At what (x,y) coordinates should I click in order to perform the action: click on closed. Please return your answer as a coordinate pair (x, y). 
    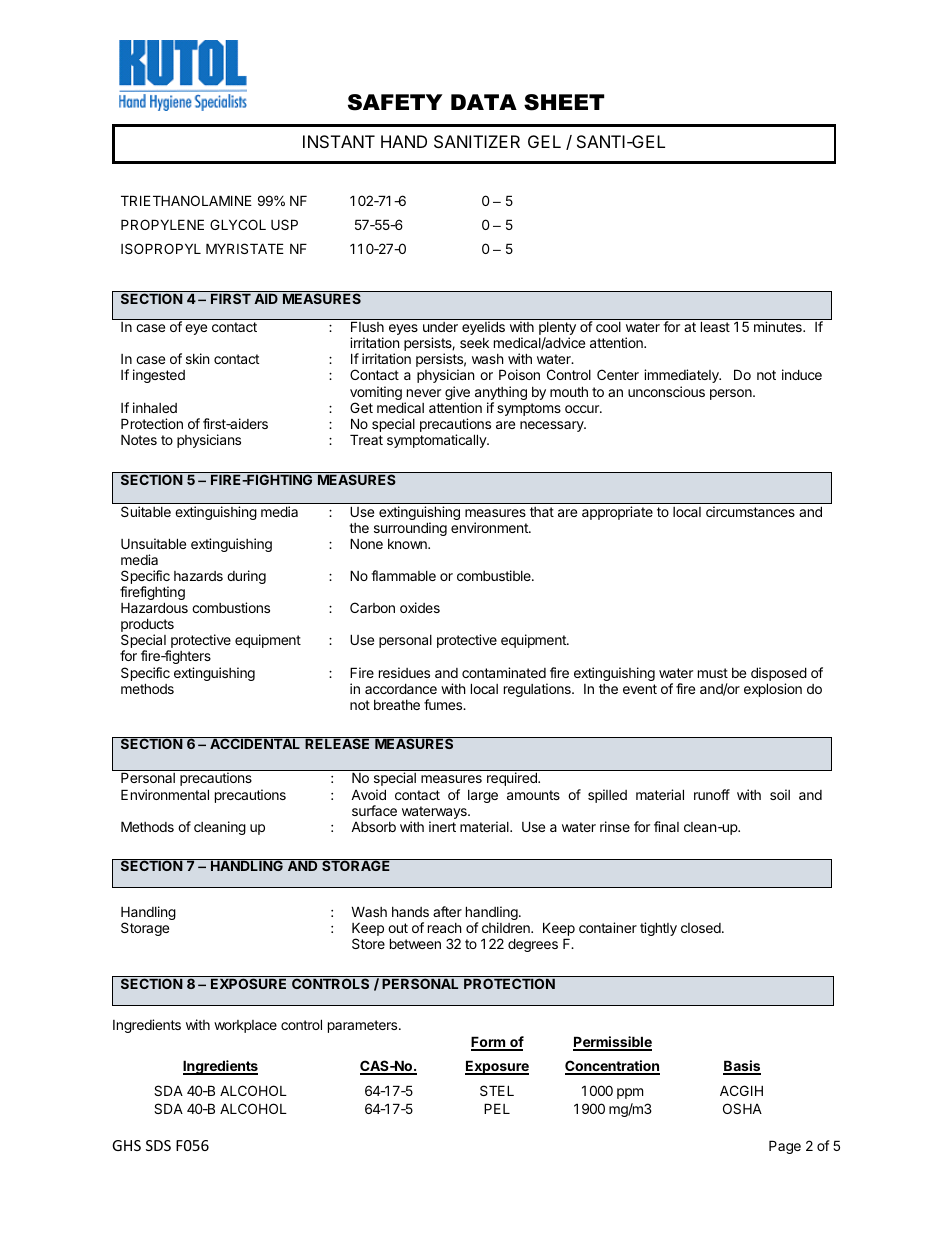
    Looking at the image, I should click on (702, 928).
